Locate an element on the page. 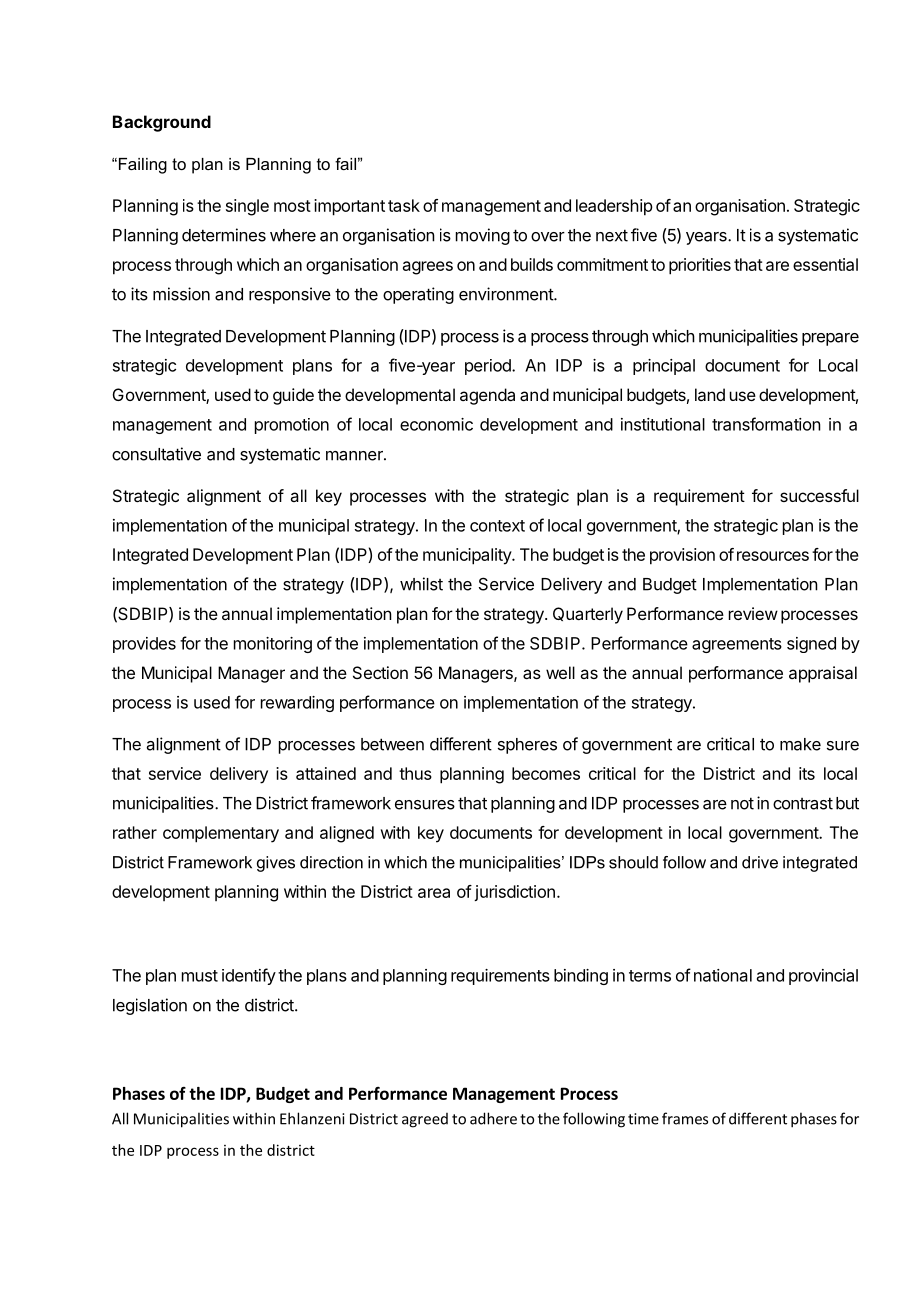  review is located at coordinates (753, 613).
